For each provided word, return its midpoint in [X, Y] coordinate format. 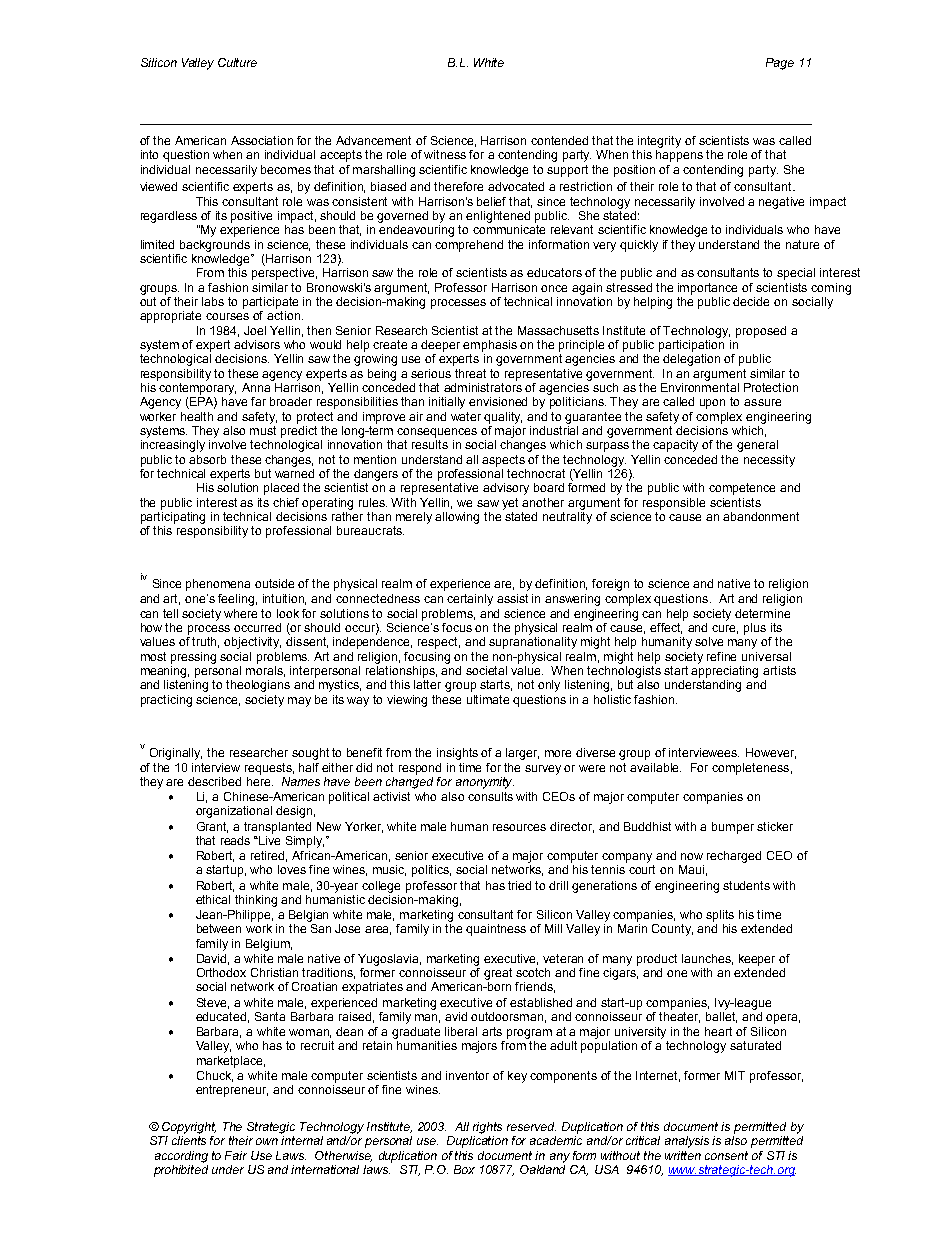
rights [487, 1128]
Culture [237, 62]
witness [445, 154]
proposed [761, 332]
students [746, 885]
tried [519, 885]
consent [726, 1155]
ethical [213, 899]
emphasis [490, 346]
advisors [257, 344]
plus [755, 629]
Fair [236, 1155]
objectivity [252, 643]
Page [780, 64]
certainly [470, 600]
